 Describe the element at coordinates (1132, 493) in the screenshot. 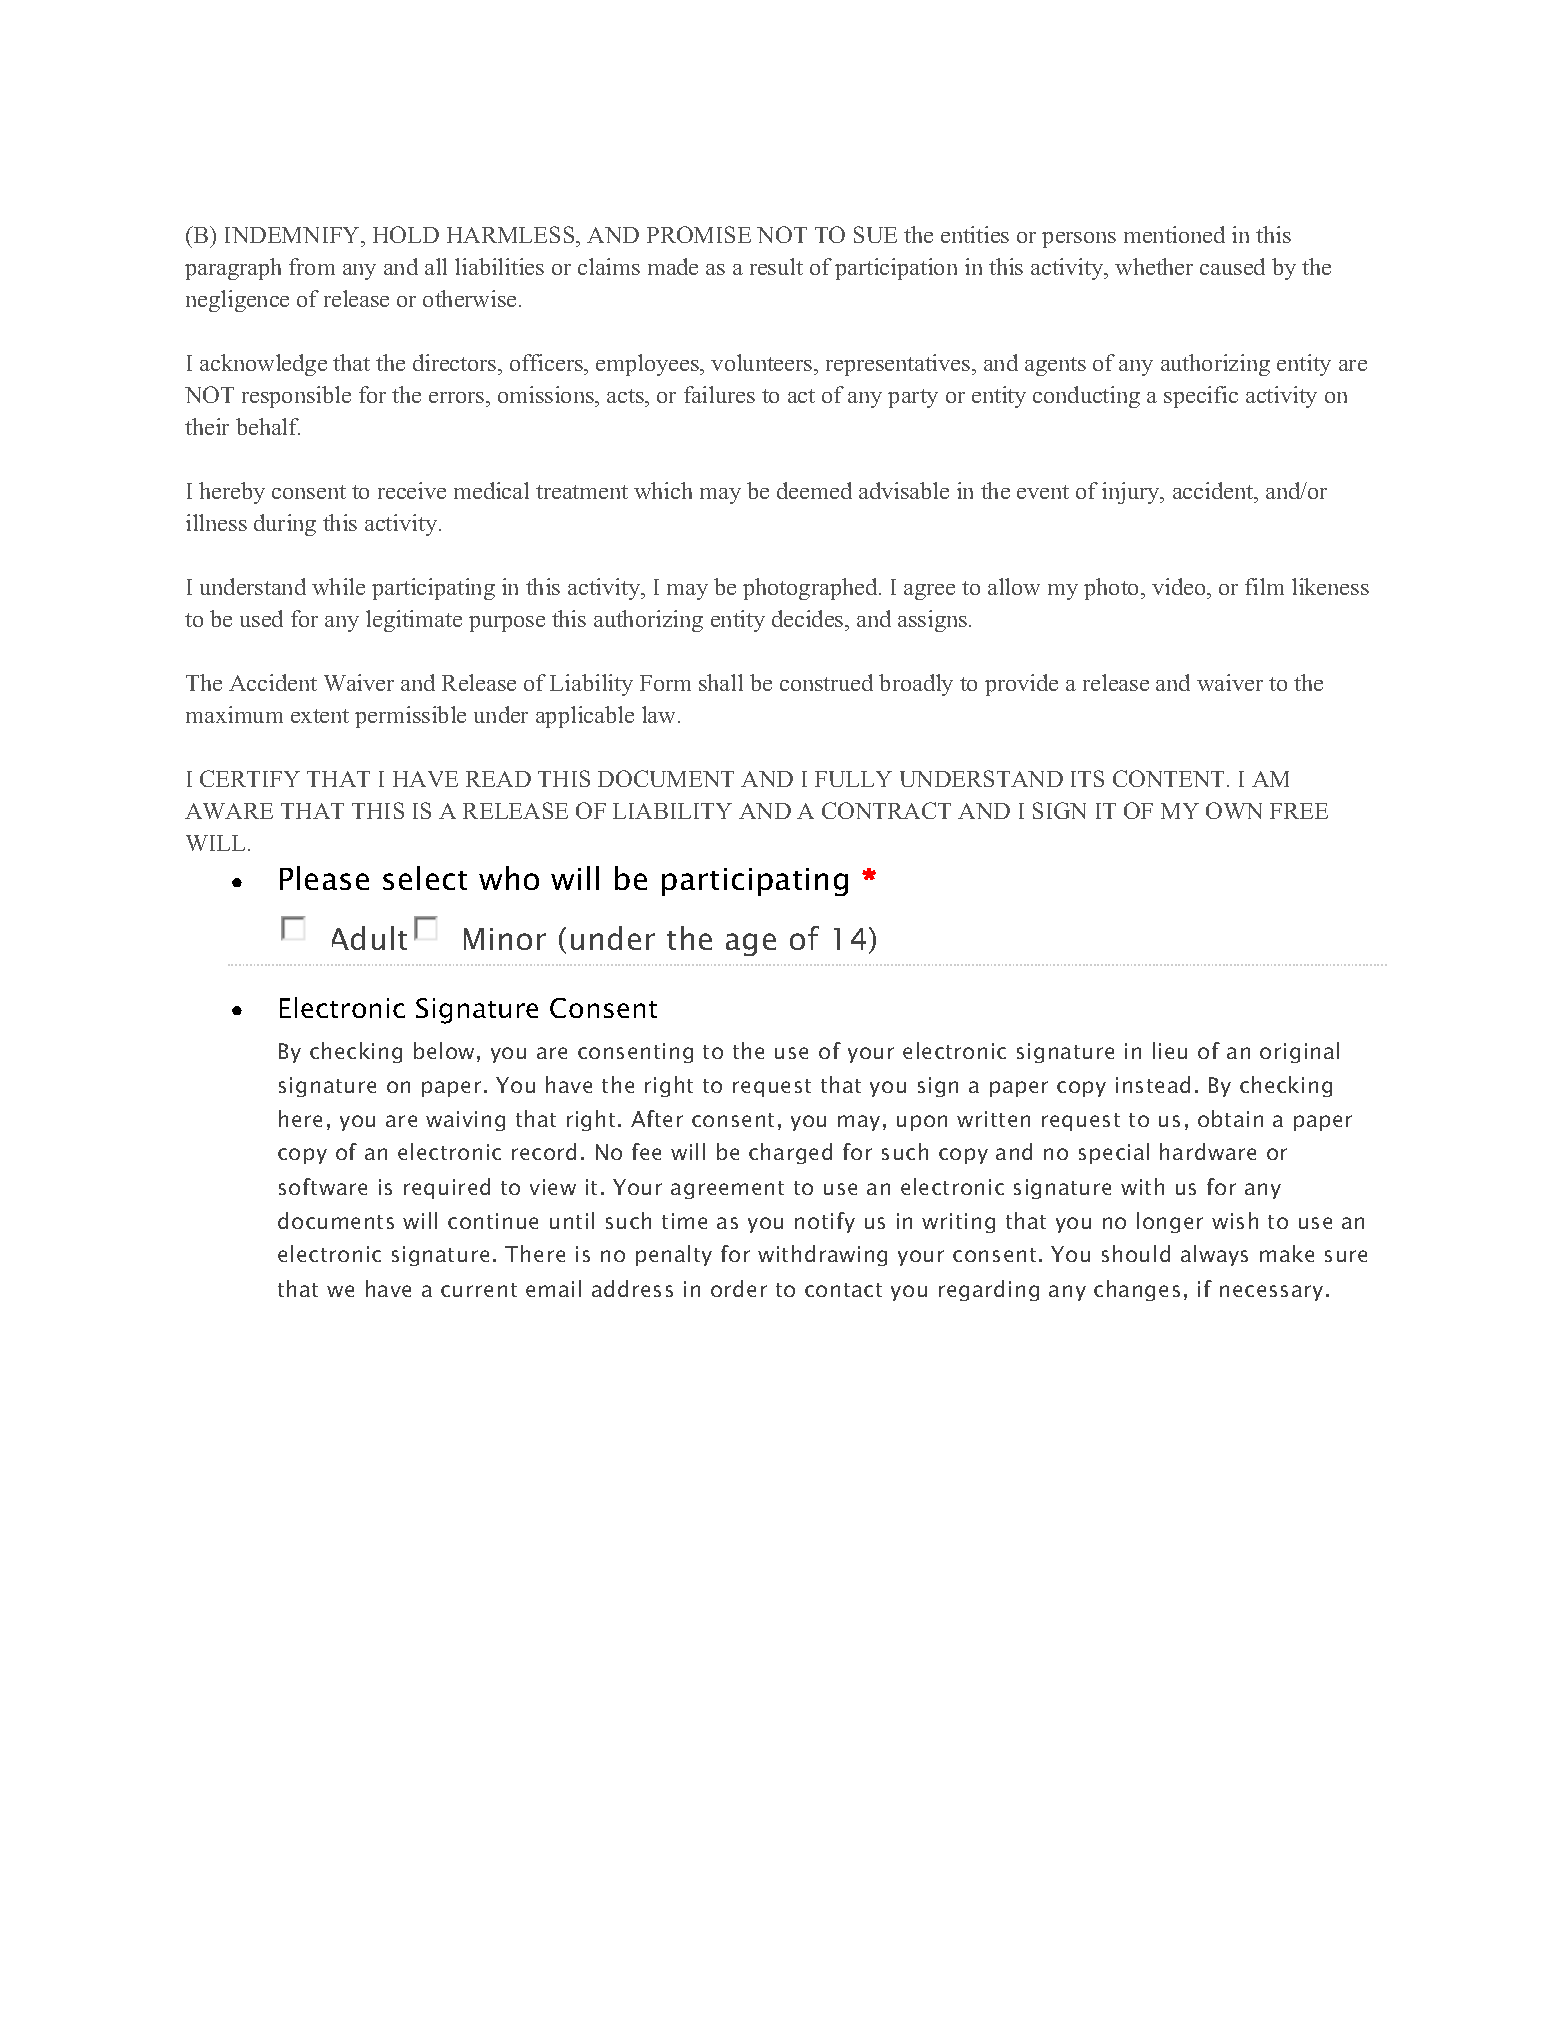

I see `injury` at that location.
